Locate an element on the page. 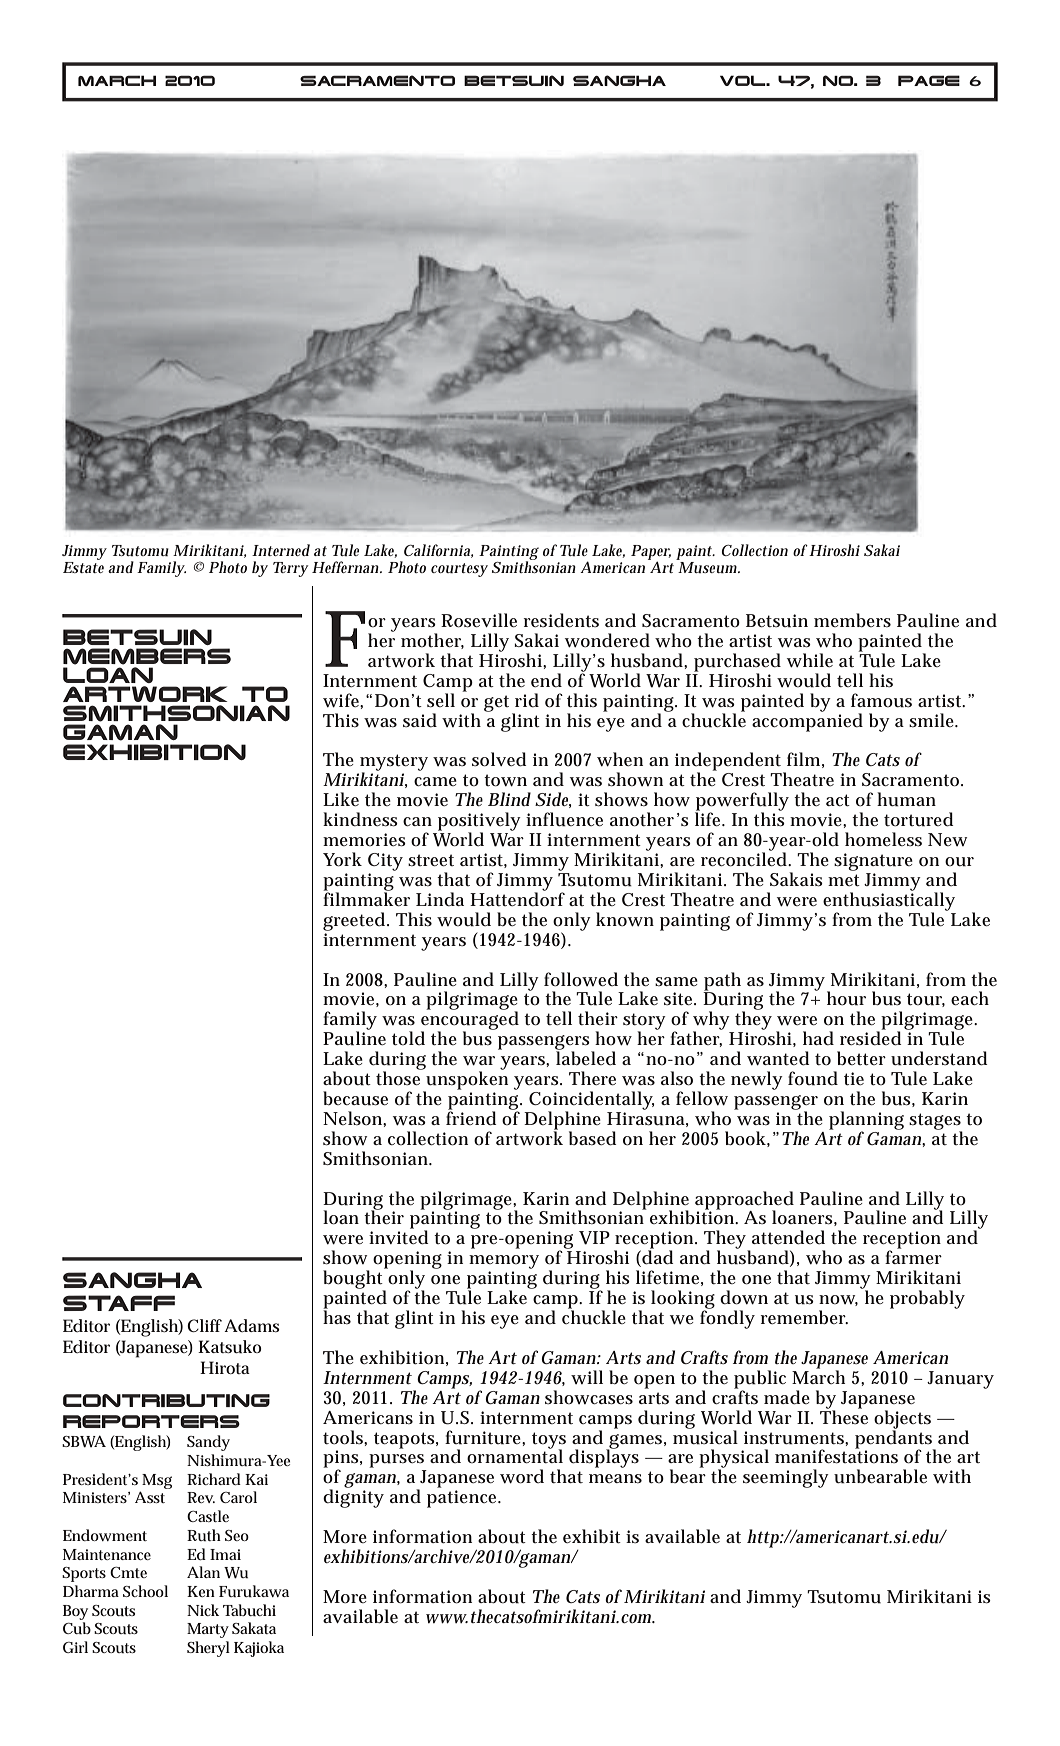  because is located at coordinates (355, 1098).
